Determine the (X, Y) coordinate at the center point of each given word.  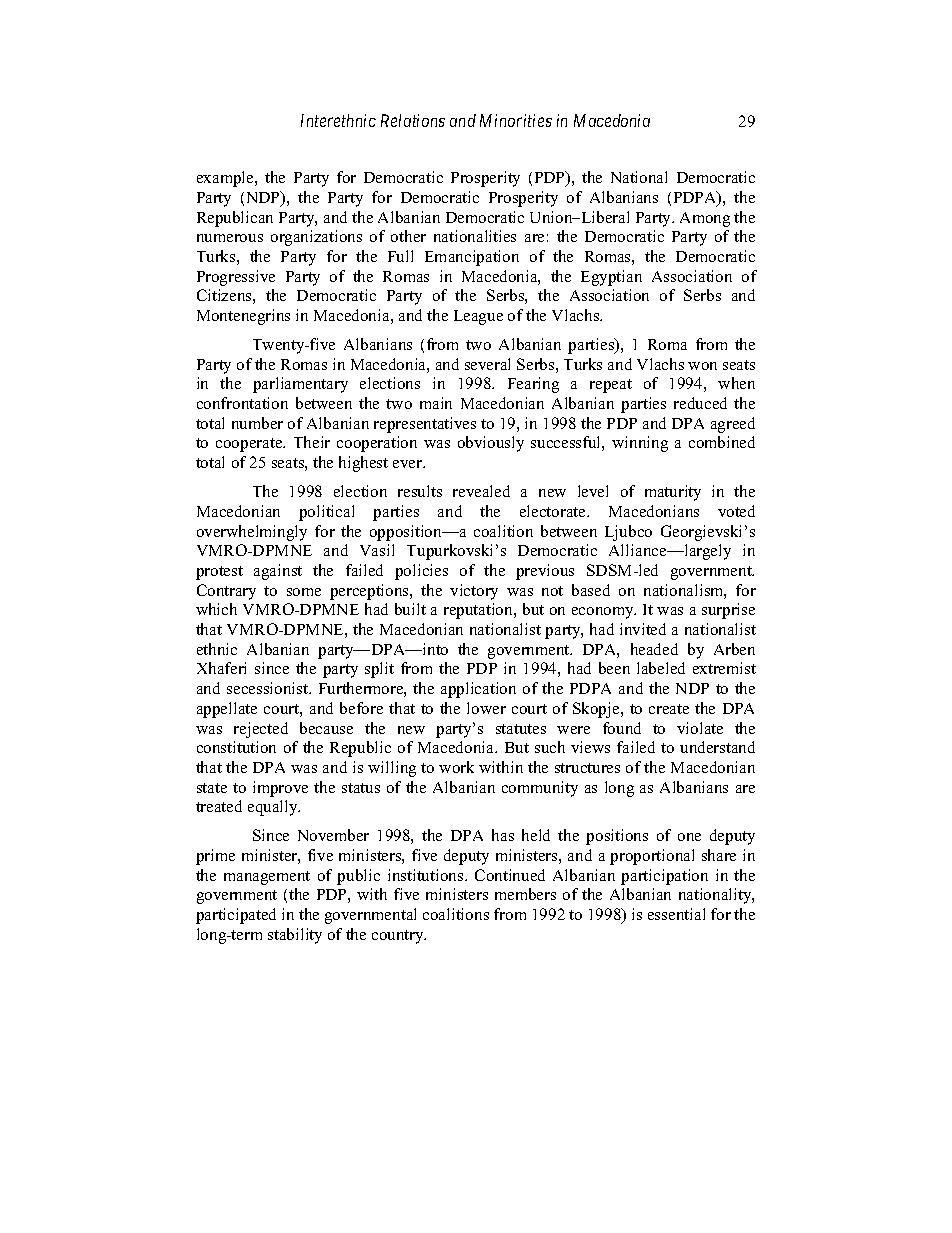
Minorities (516, 120)
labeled (661, 668)
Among (705, 219)
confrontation (242, 403)
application (478, 690)
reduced (700, 403)
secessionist (269, 688)
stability (295, 936)
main (436, 403)
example (226, 179)
